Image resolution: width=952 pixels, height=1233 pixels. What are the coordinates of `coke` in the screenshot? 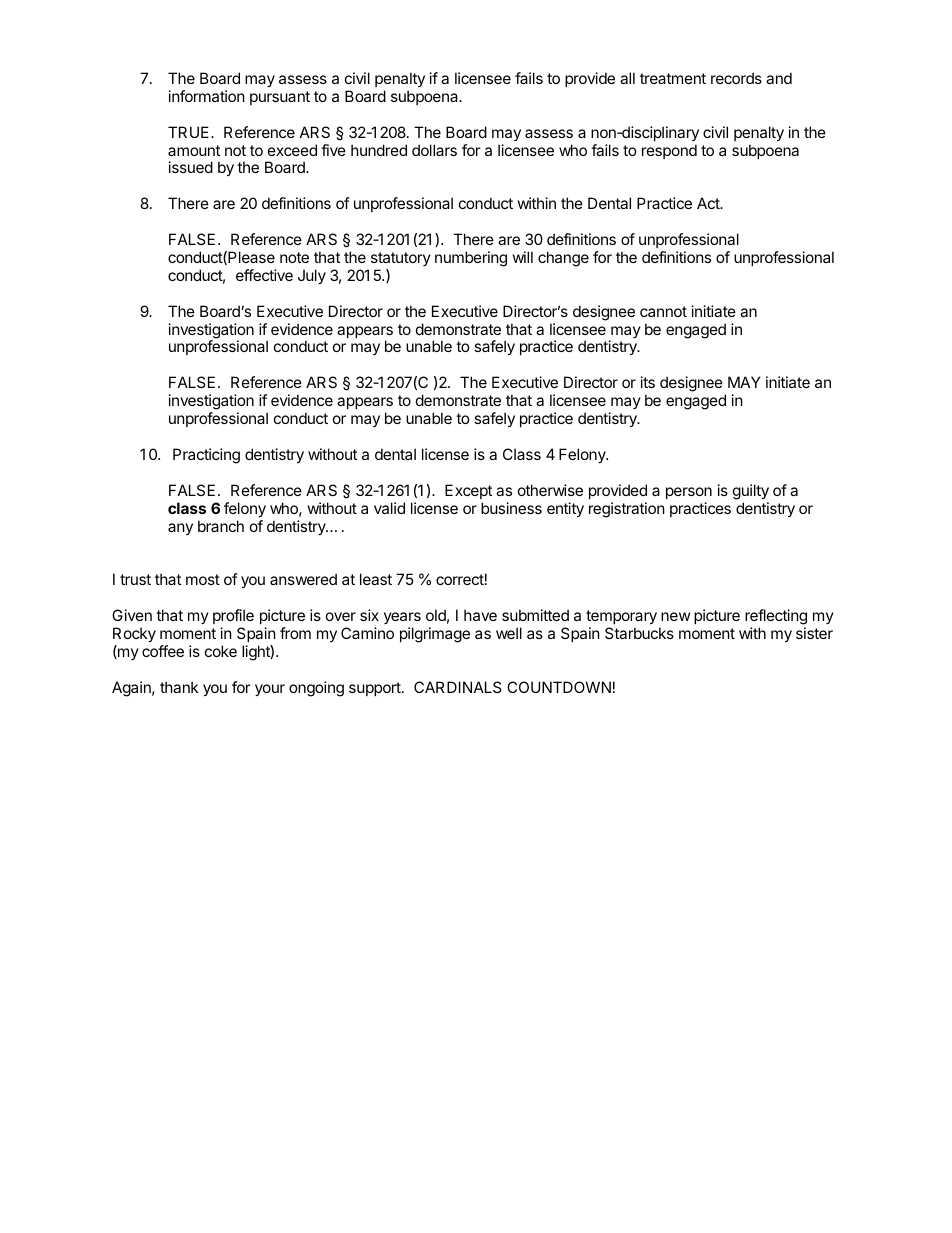 It's located at (221, 651).
